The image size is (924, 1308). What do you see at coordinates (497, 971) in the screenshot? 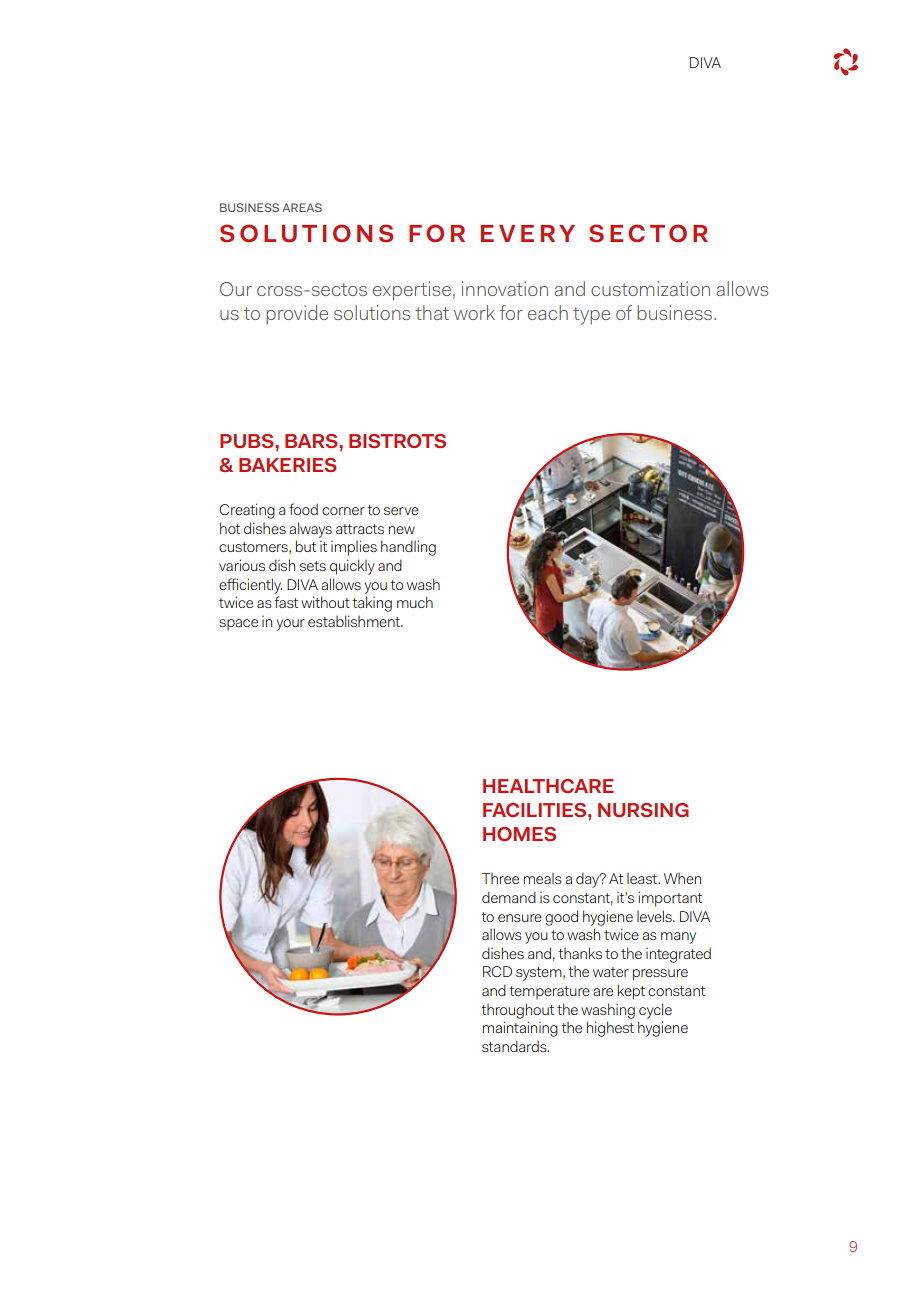
I see `RCD` at bounding box center [497, 971].
